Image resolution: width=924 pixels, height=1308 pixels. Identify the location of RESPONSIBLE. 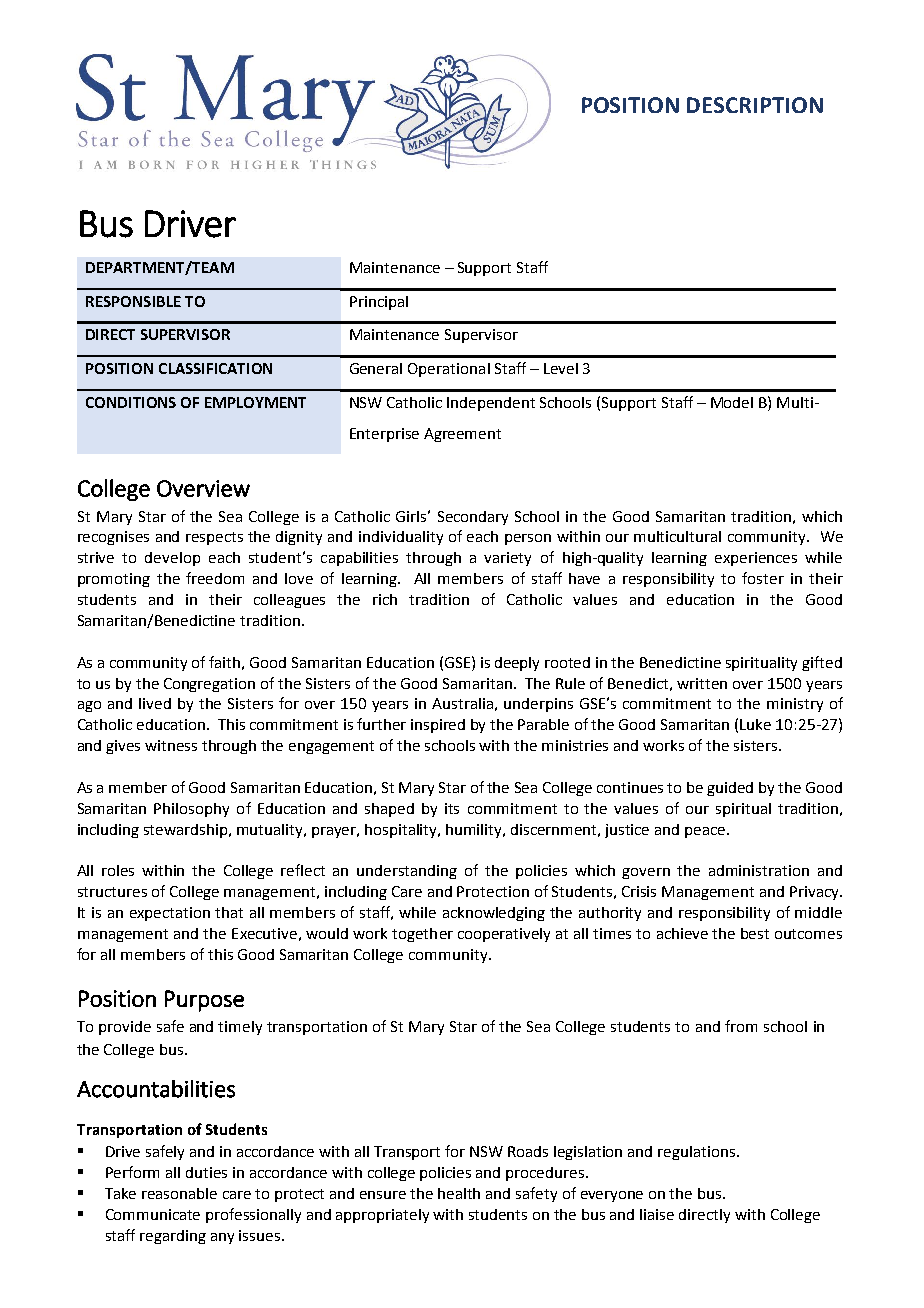
(133, 301).
